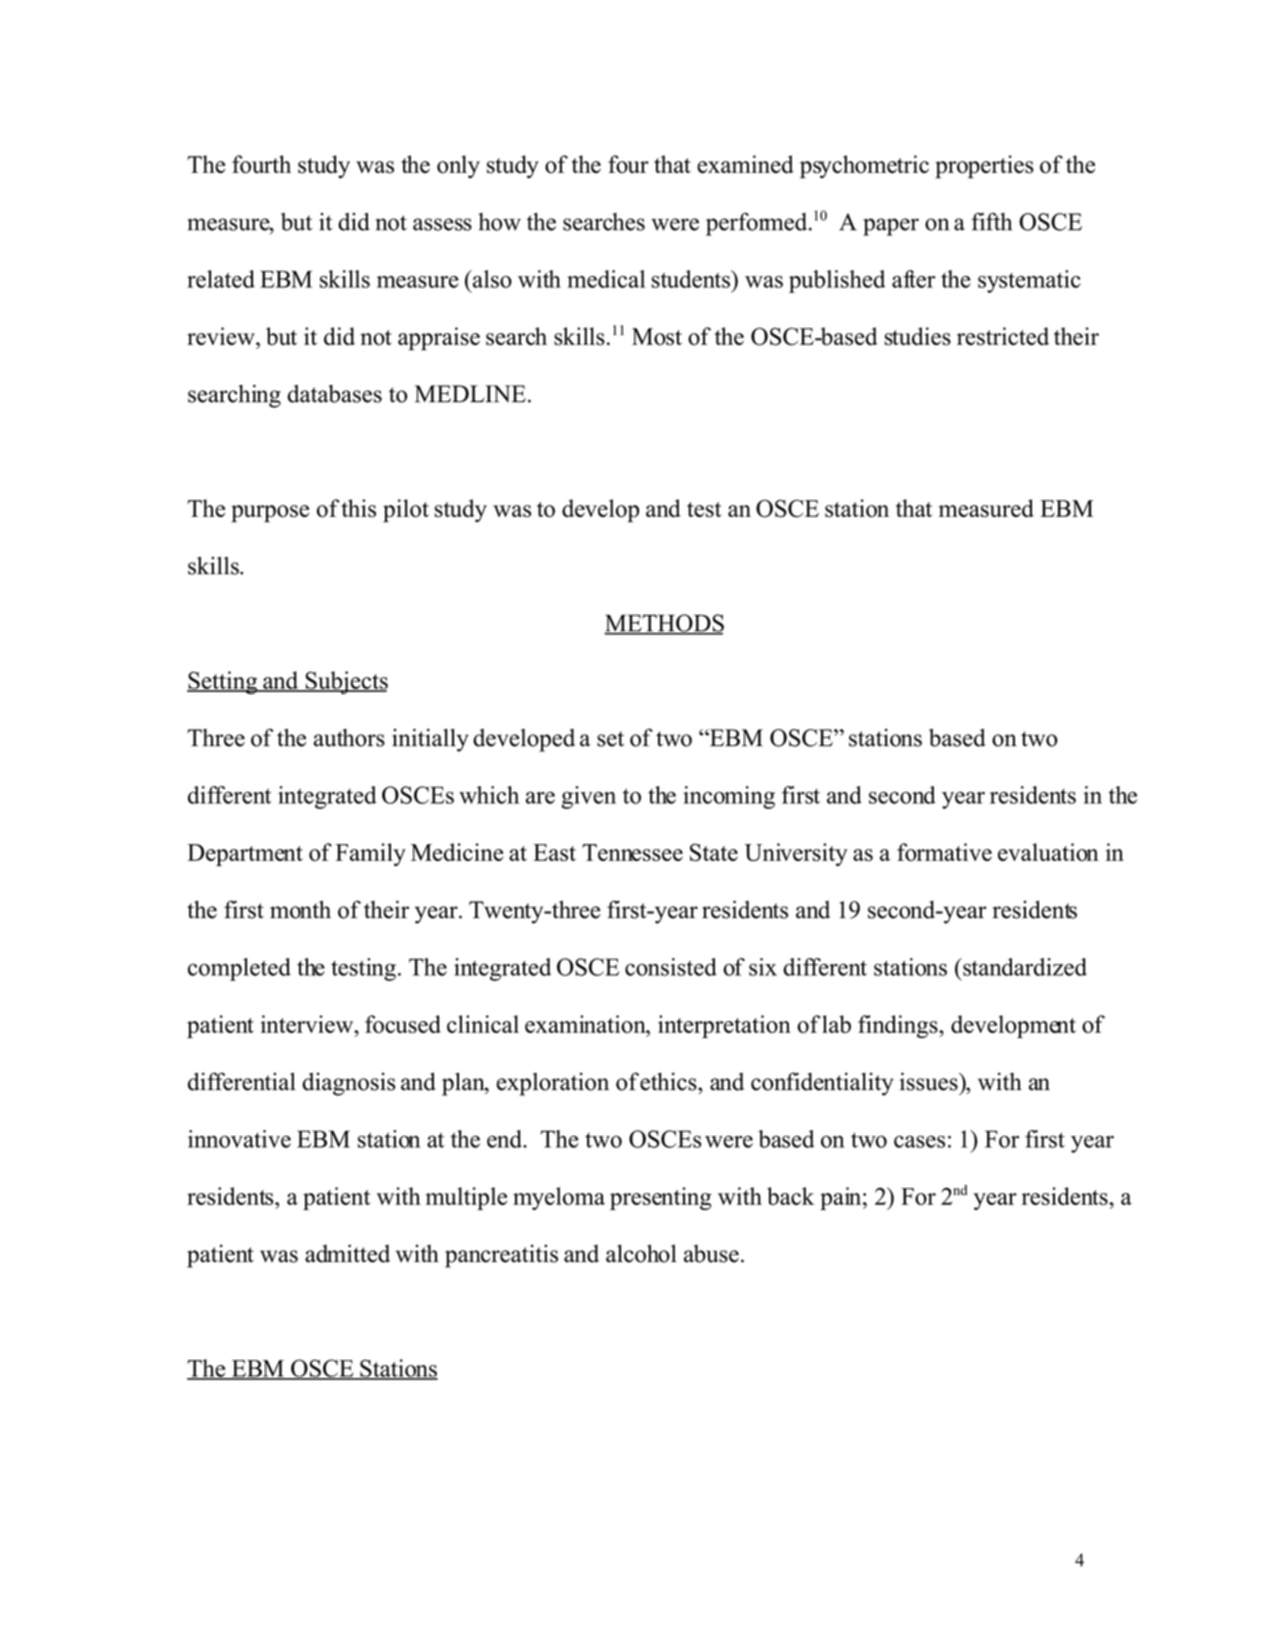 The width and height of the screenshot is (1271, 1645). I want to click on Subjects, so click(345, 682).
